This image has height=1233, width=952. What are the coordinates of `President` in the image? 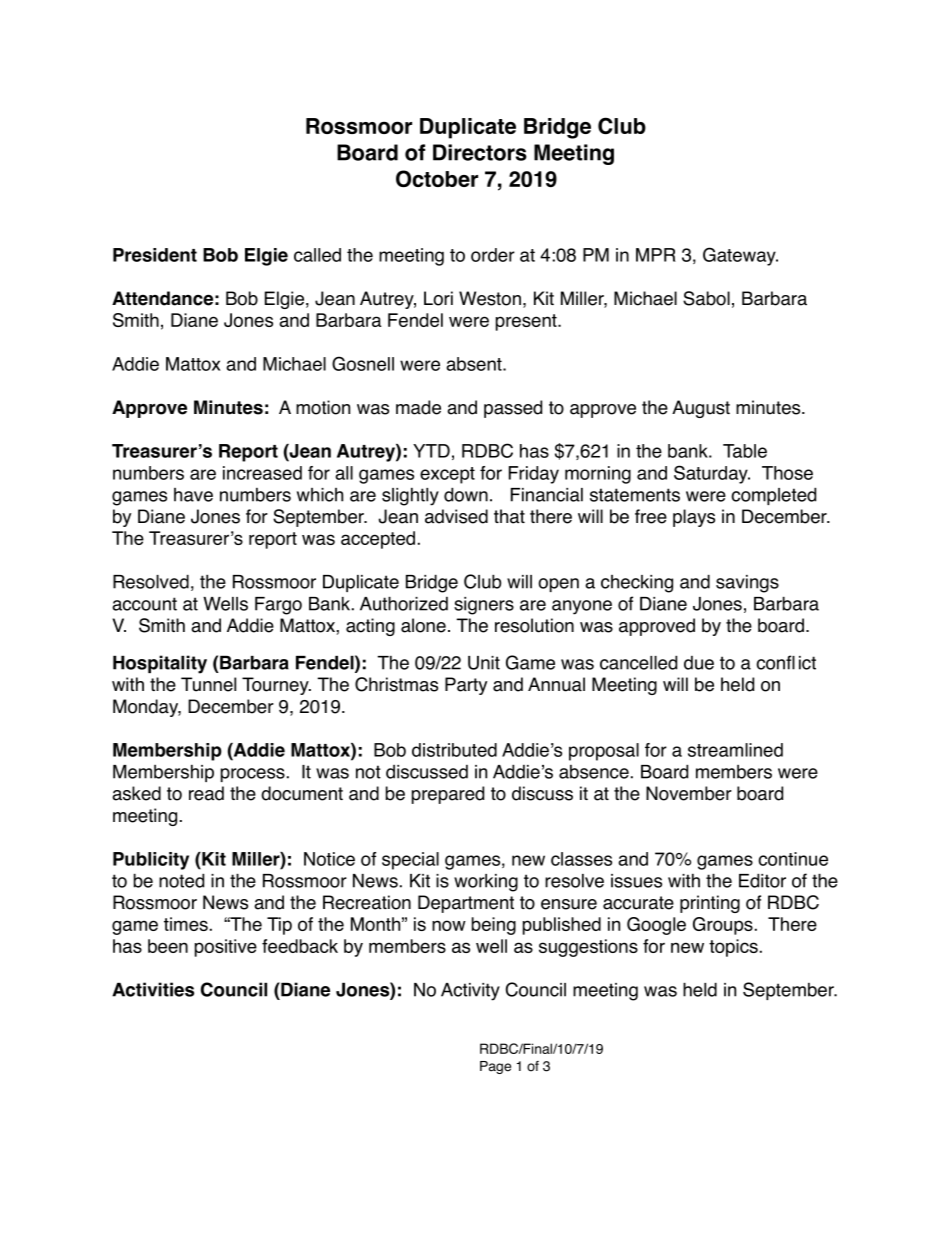 It's located at (155, 255).
